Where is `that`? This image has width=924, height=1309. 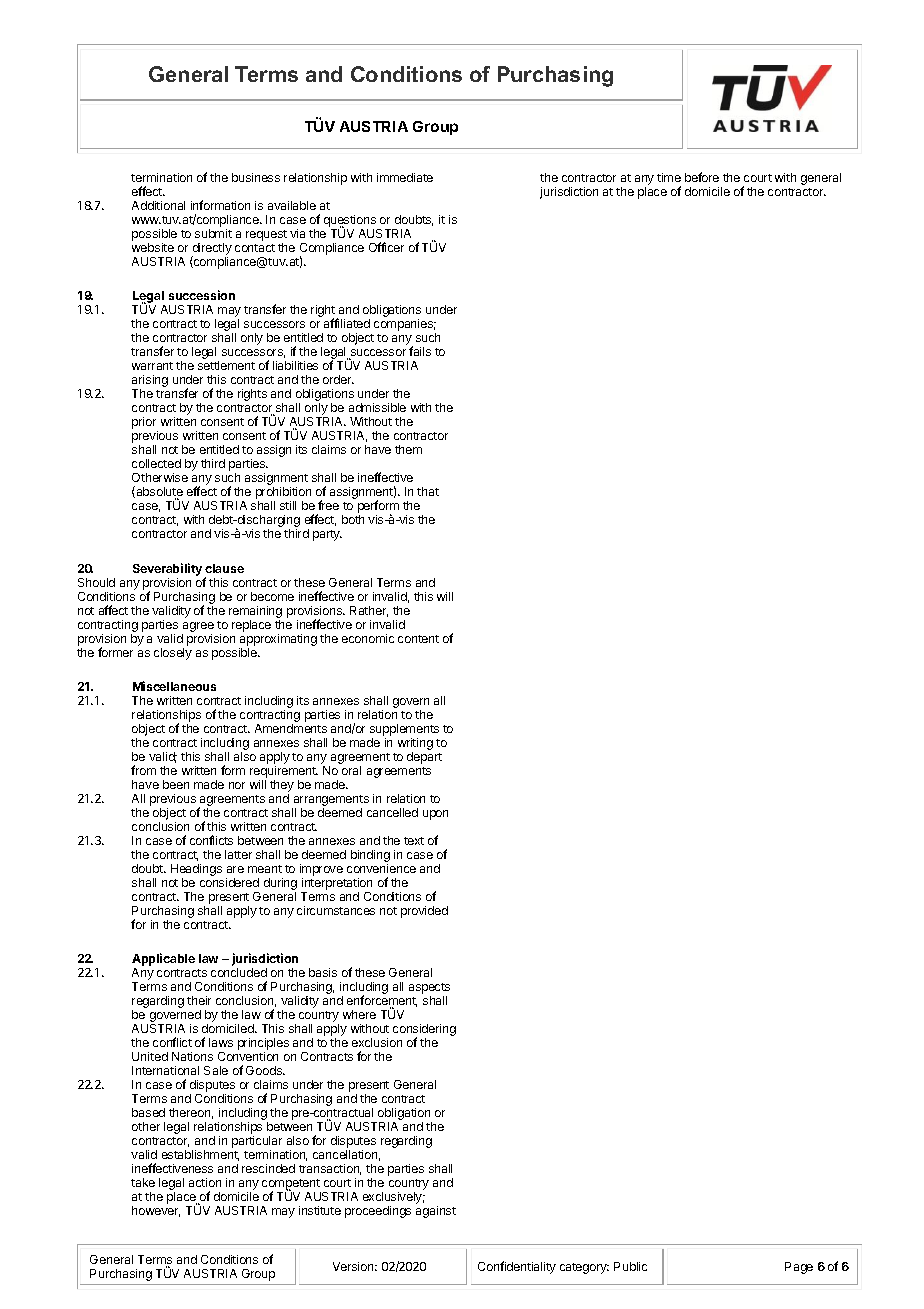 that is located at coordinates (428, 491).
